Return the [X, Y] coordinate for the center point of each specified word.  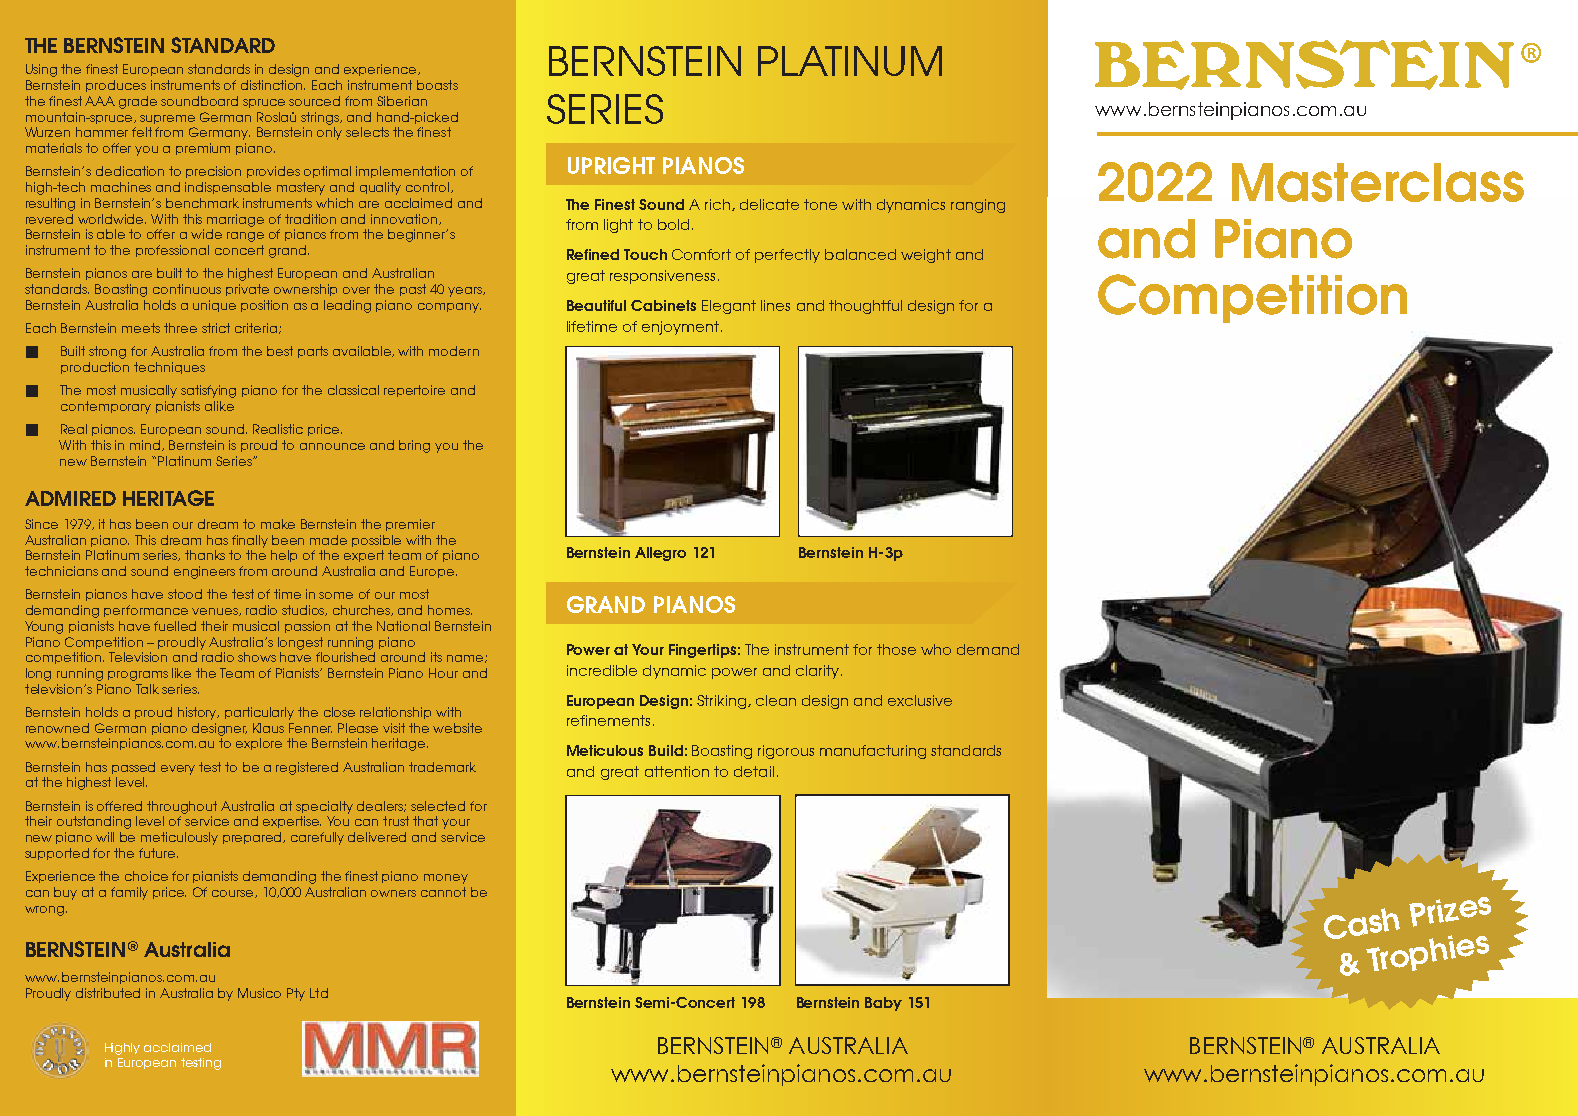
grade [138, 102]
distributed [108, 993]
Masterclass [1378, 182]
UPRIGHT [611, 165]
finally [250, 541]
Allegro [660, 554]
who [936, 649]
